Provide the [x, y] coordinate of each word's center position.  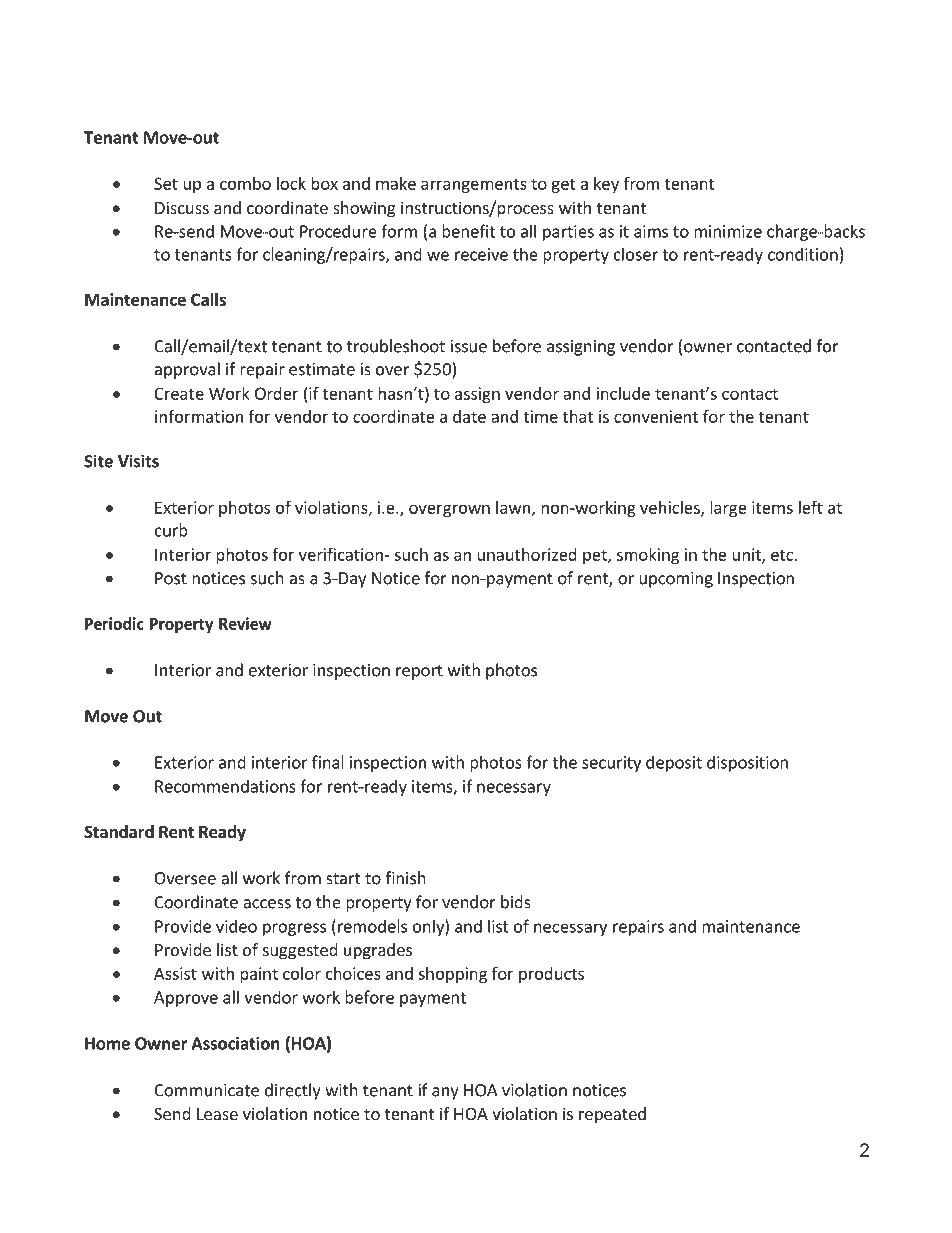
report [419, 672]
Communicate [206, 1090]
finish [405, 878]
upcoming [676, 580]
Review [245, 623]
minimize [728, 231]
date [469, 416]
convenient [656, 416]
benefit [468, 231]
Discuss [182, 207]
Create [179, 393]
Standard [119, 832]
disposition [747, 763]
